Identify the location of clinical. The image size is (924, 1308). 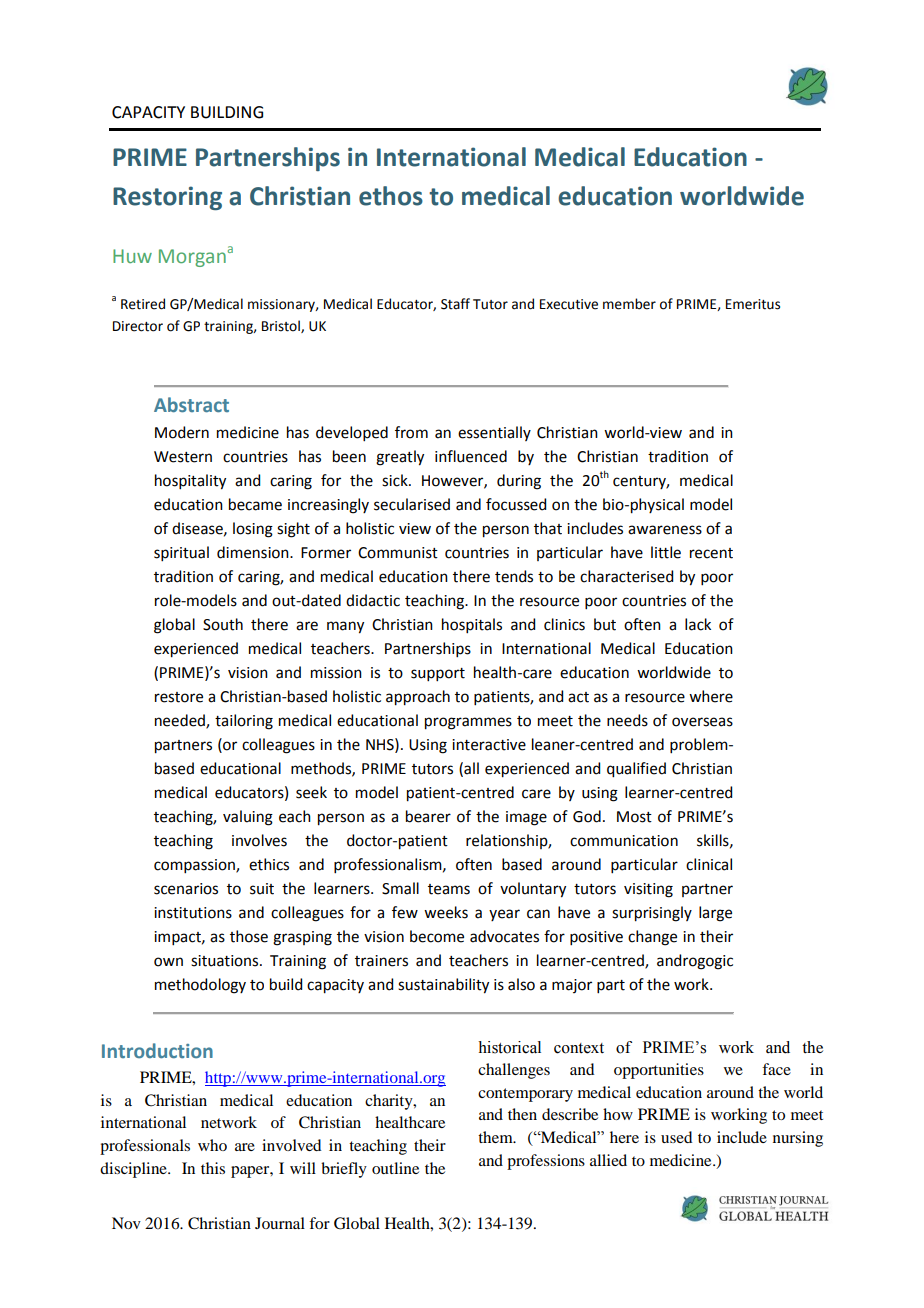
(709, 864).
